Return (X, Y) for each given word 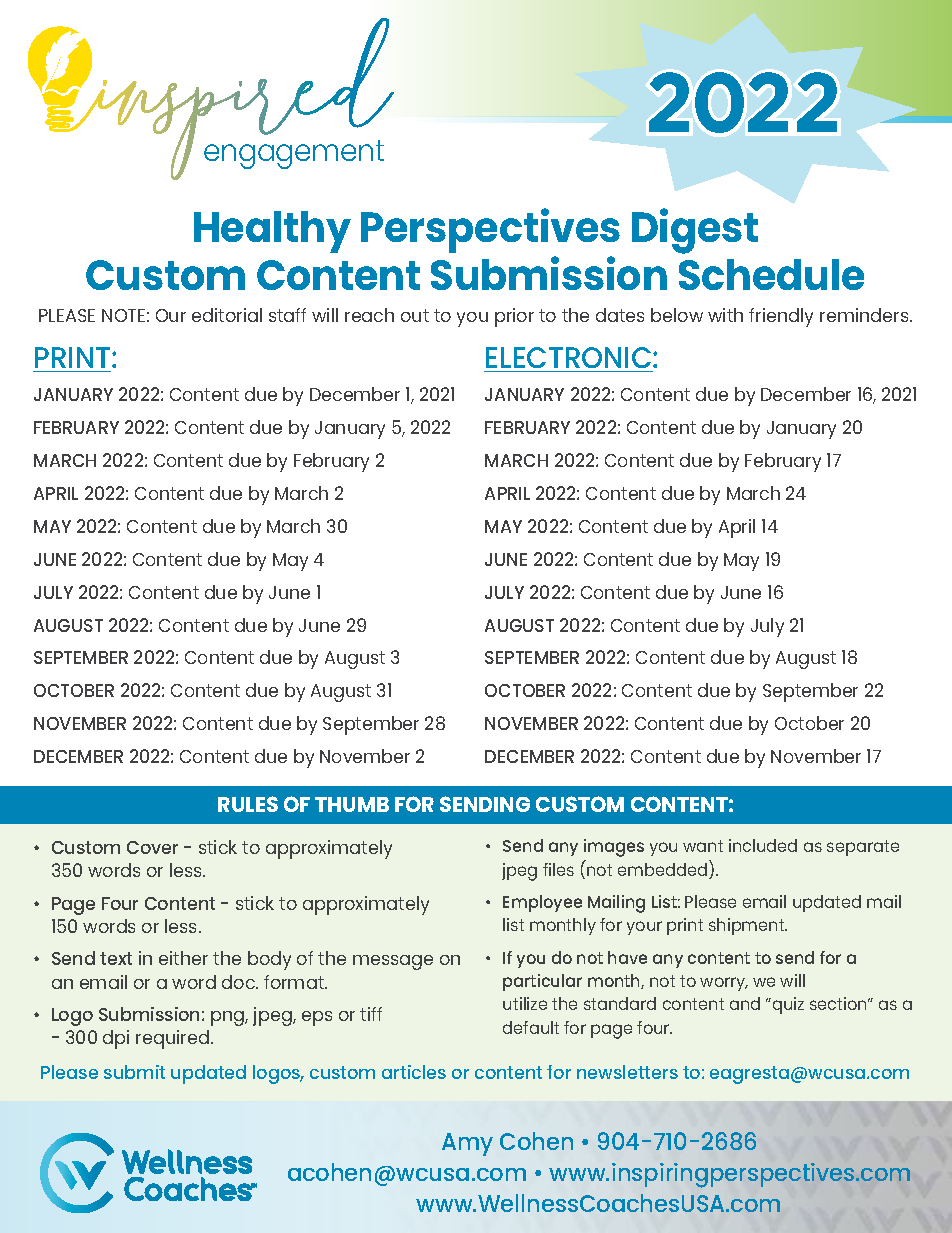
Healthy (272, 232)
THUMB (352, 804)
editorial (227, 315)
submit (134, 1072)
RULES (248, 804)
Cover (152, 847)
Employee (542, 903)
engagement (294, 154)
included (763, 845)
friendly (781, 317)
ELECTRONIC (570, 357)
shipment (748, 926)
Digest (695, 231)
